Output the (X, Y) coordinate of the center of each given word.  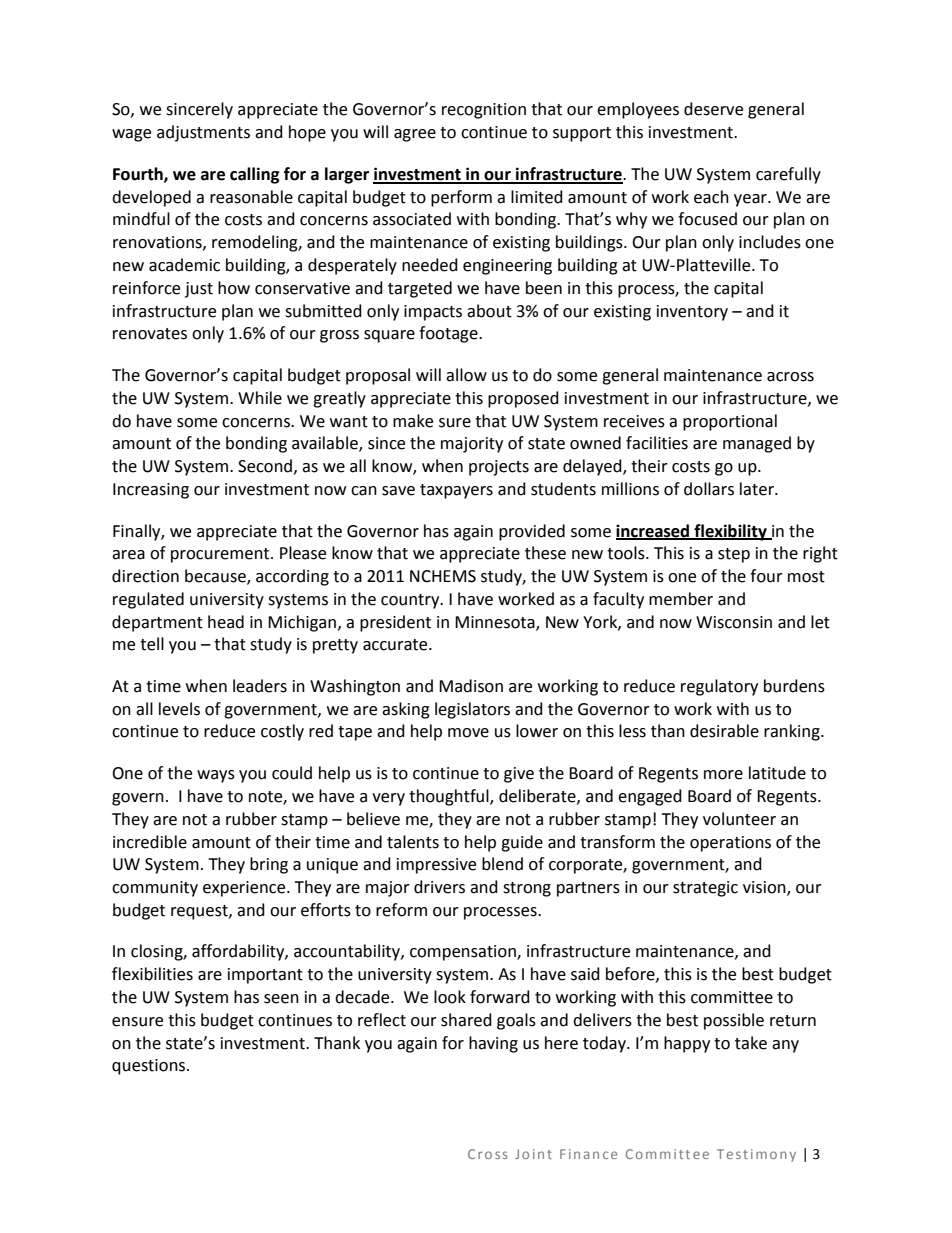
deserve (713, 109)
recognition (484, 111)
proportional (730, 422)
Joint (533, 1154)
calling (255, 175)
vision (765, 888)
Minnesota (496, 623)
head (226, 622)
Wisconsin (734, 622)
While (260, 398)
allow (466, 375)
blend (502, 864)
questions (150, 1067)
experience (245, 889)
